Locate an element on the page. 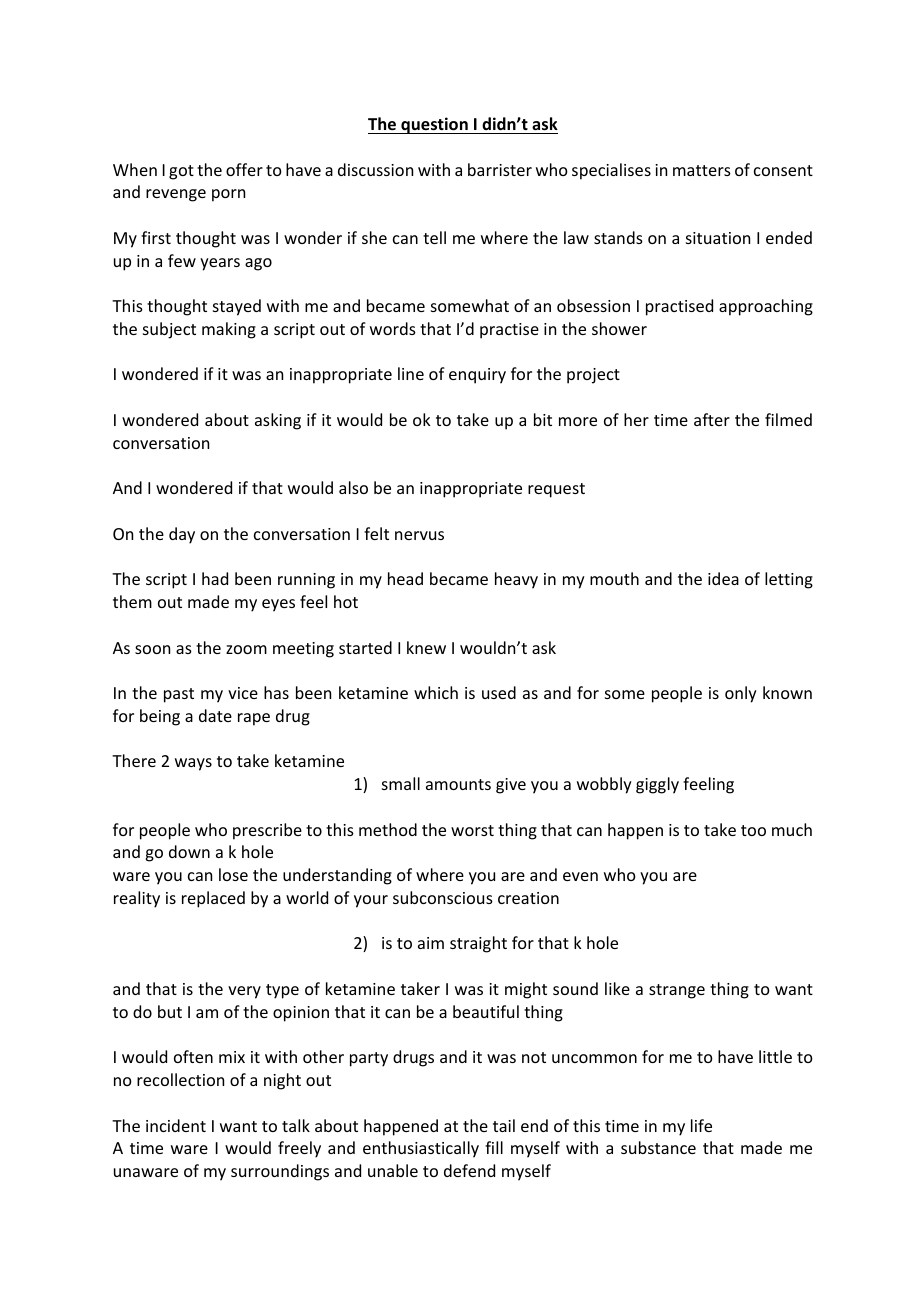  worst is located at coordinates (472, 830).
